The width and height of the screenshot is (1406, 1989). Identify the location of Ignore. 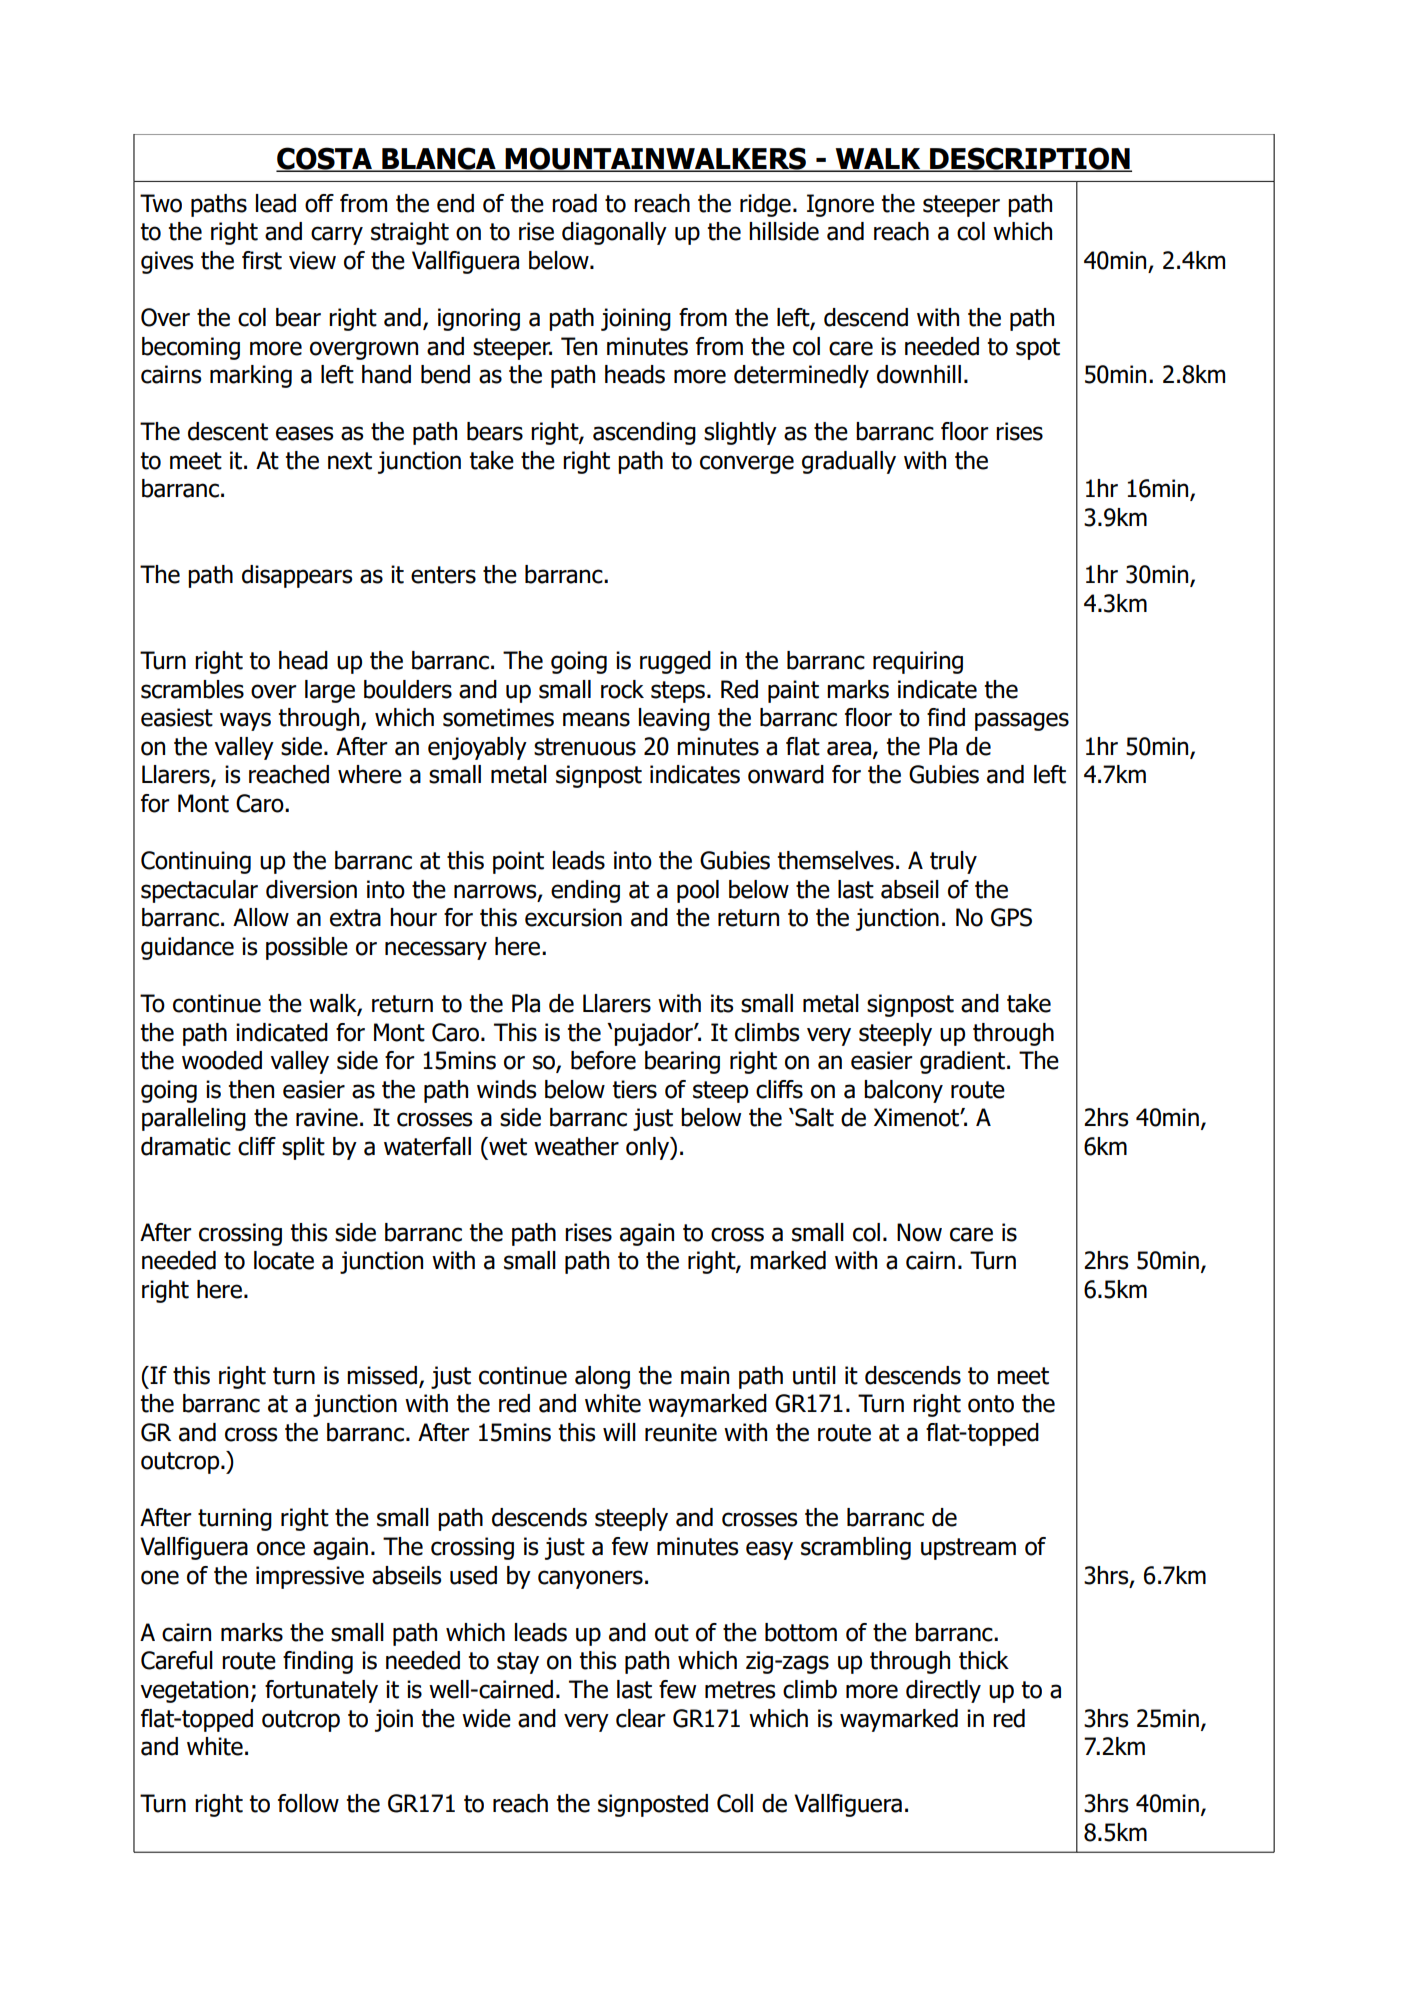
(840, 205).
